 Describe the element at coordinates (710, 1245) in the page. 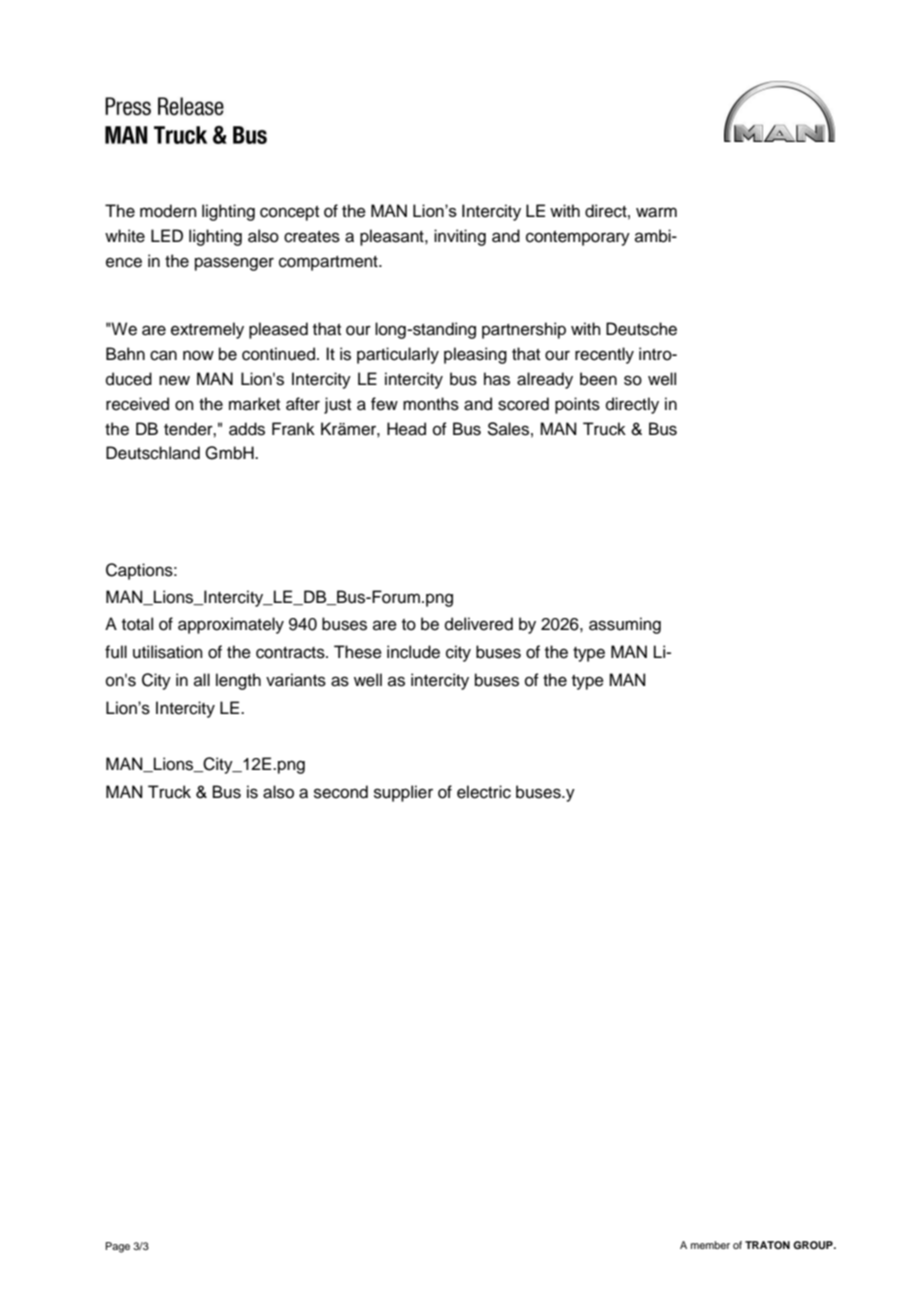

I see `member` at that location.
